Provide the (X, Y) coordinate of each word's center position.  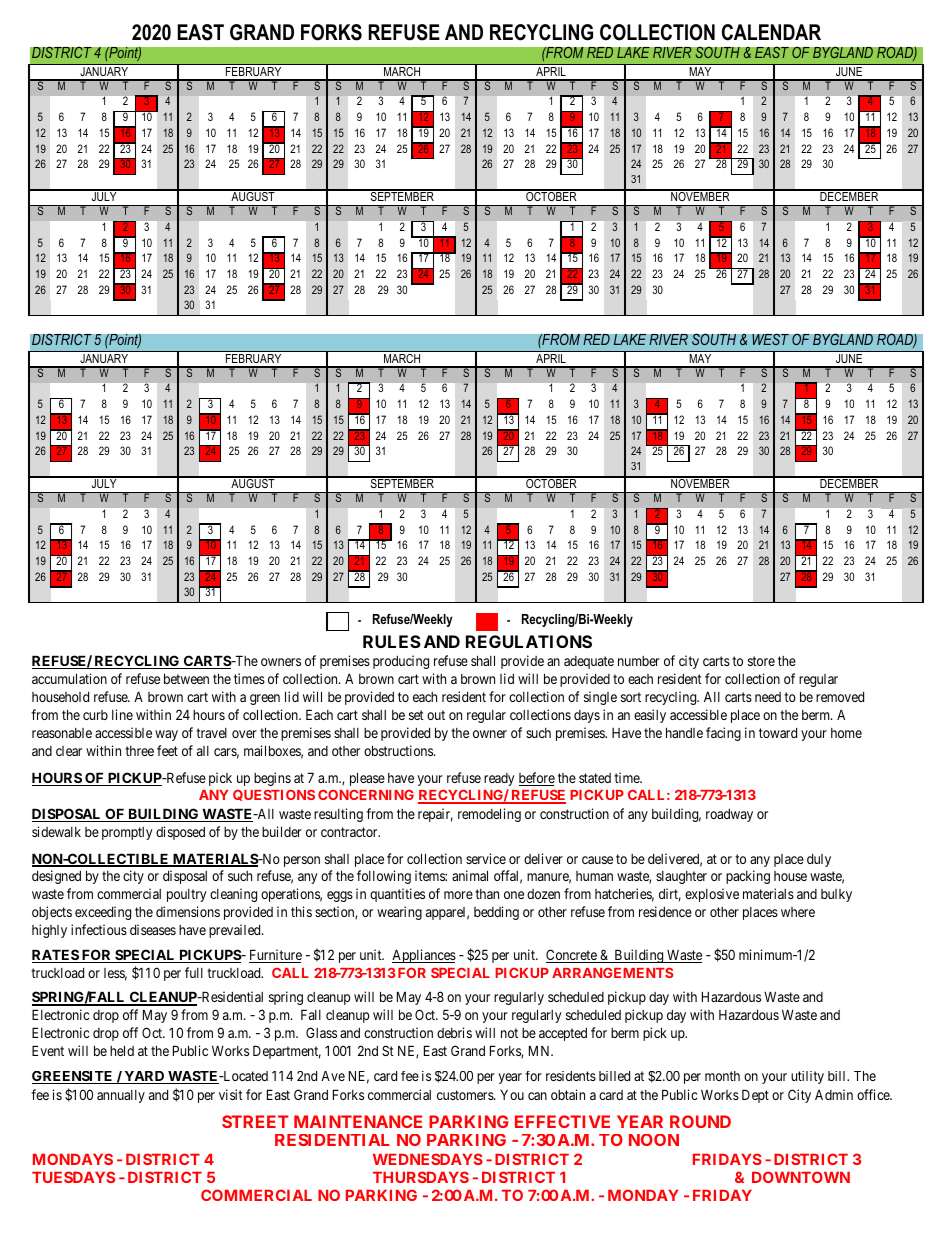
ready (499, 779)
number (639, 661)
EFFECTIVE (562, 1121)
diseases (153, 929)
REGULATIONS (529, 641)
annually (121, 1096)
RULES (392, 641)
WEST (770, 340)
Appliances (424, 956)
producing (401, 662)
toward (778, 733)
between (186, 678)
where (798, 912)
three (139, 751)
